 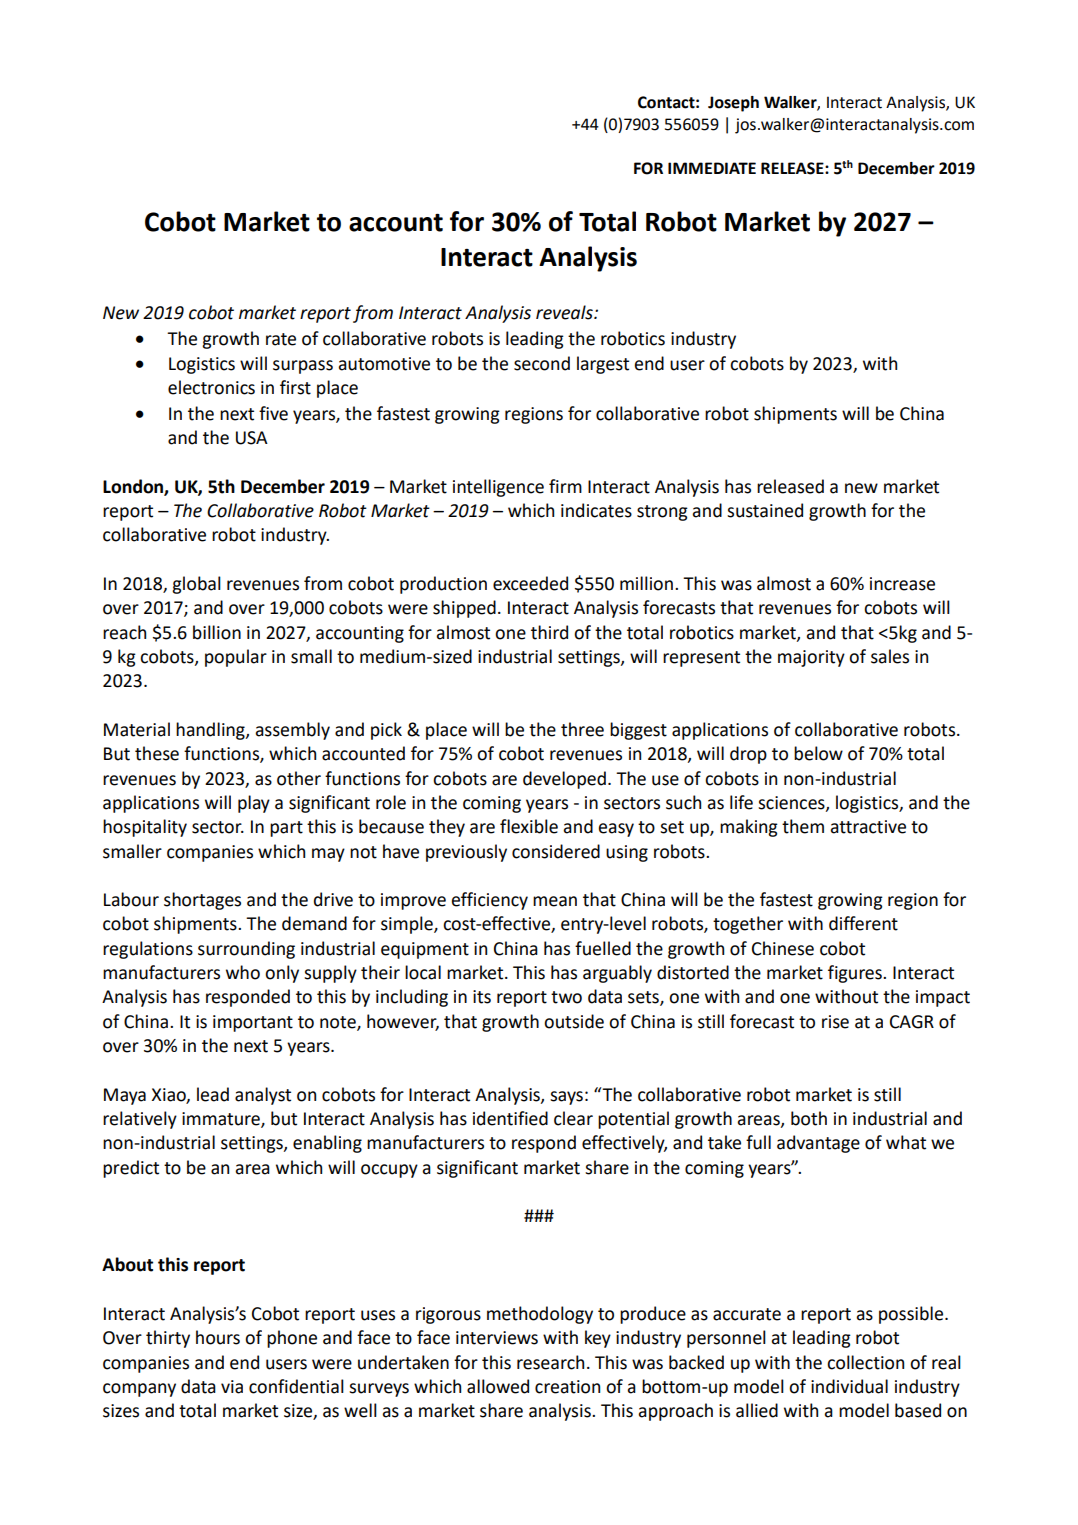 What do you see at coordinates (303, 367) in the screenshot?
I see `surpass` at bounding box center [303, 367].
